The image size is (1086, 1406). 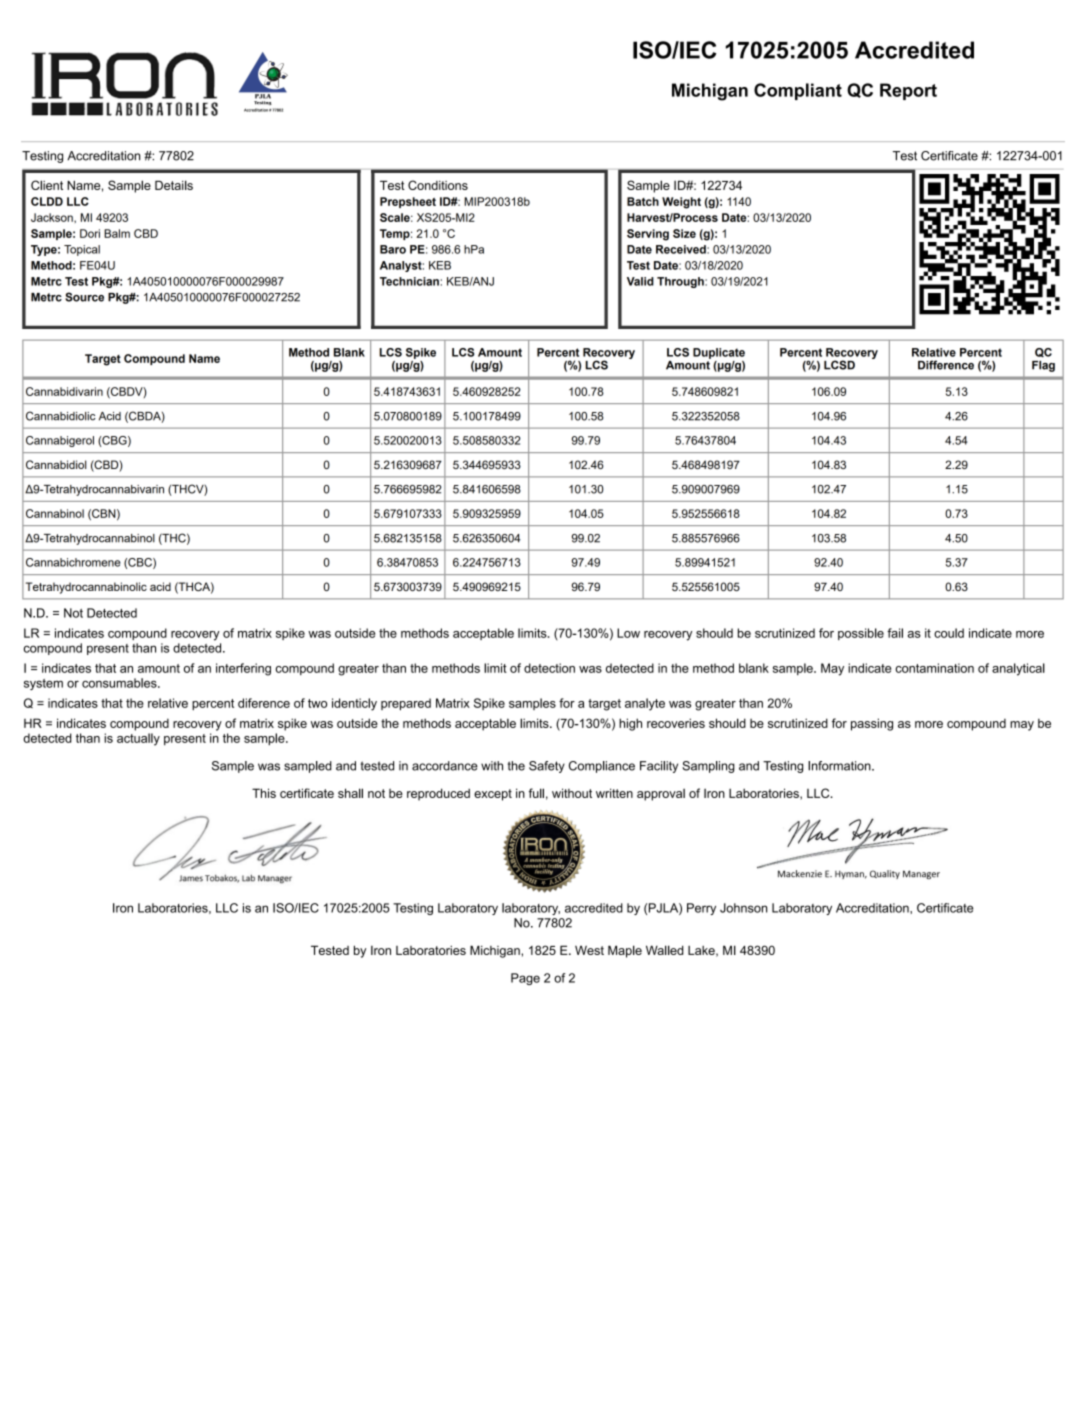 What do you see at coordinates (949, 633) in the screenshot?
I see `could` at bounding box center [949, 633].
